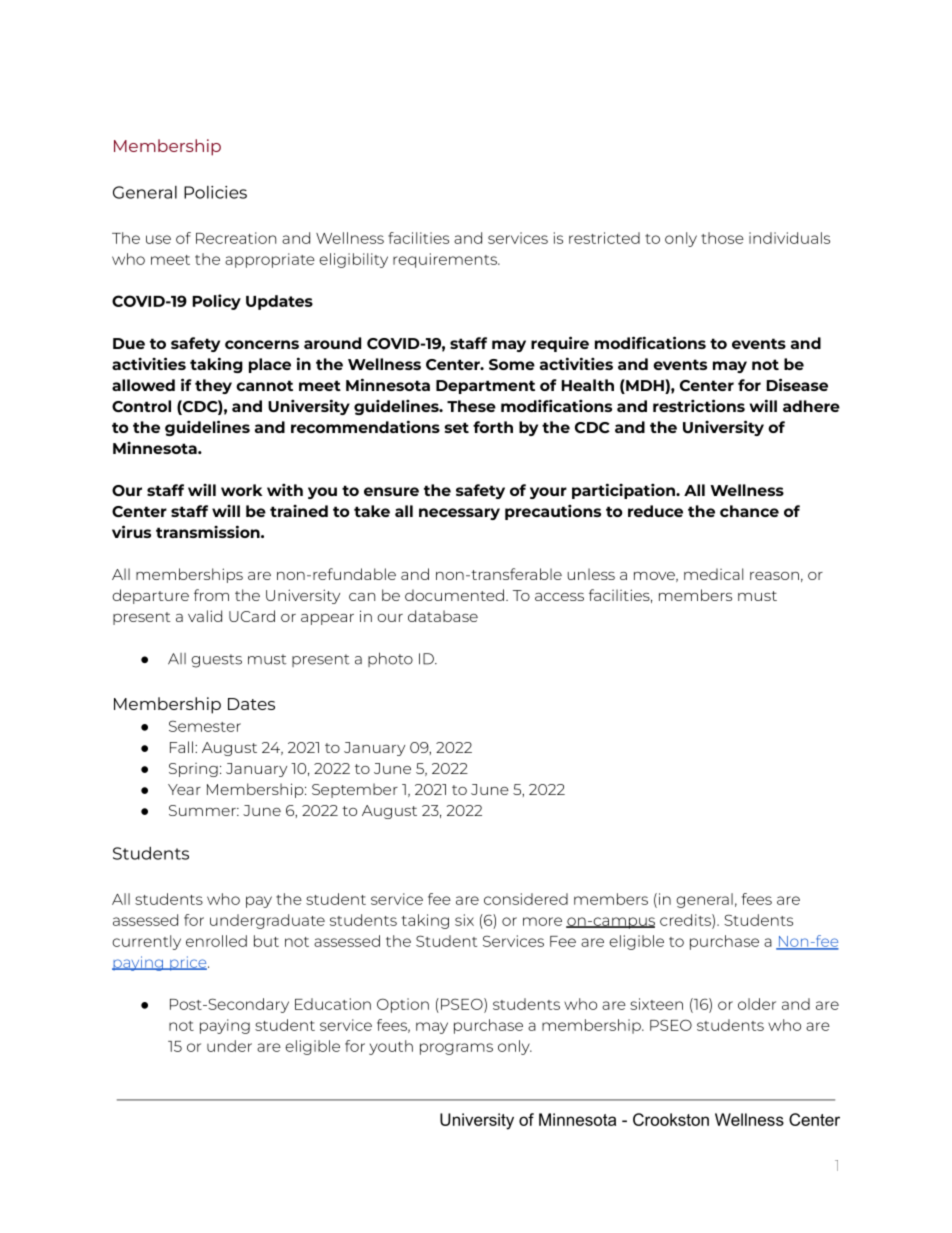 Image resolution: width=952 pixels, height=1233 pixels. I want to click on Recreation, so click(236, 238).
